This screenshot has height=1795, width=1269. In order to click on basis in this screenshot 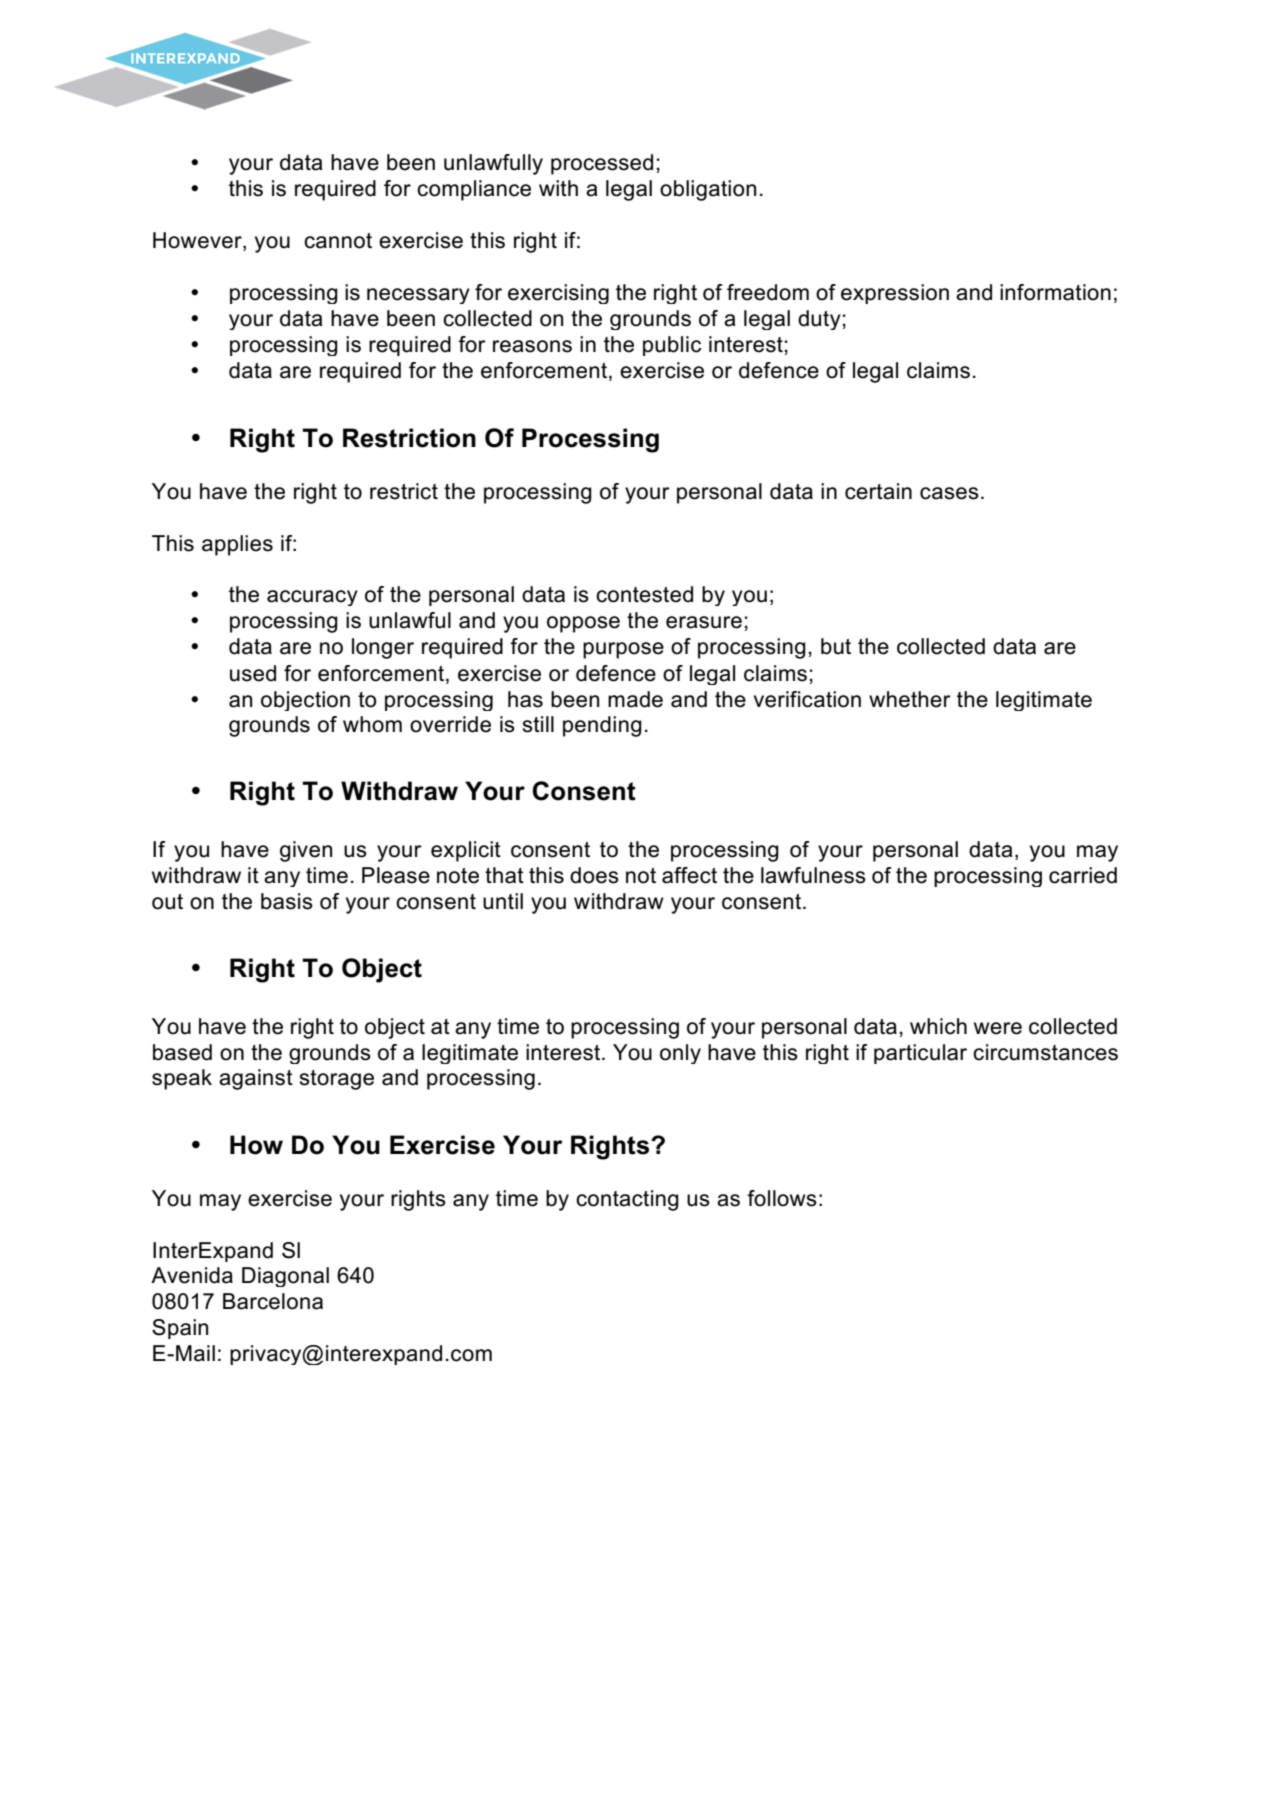, I will do `click(287, 901)`.
